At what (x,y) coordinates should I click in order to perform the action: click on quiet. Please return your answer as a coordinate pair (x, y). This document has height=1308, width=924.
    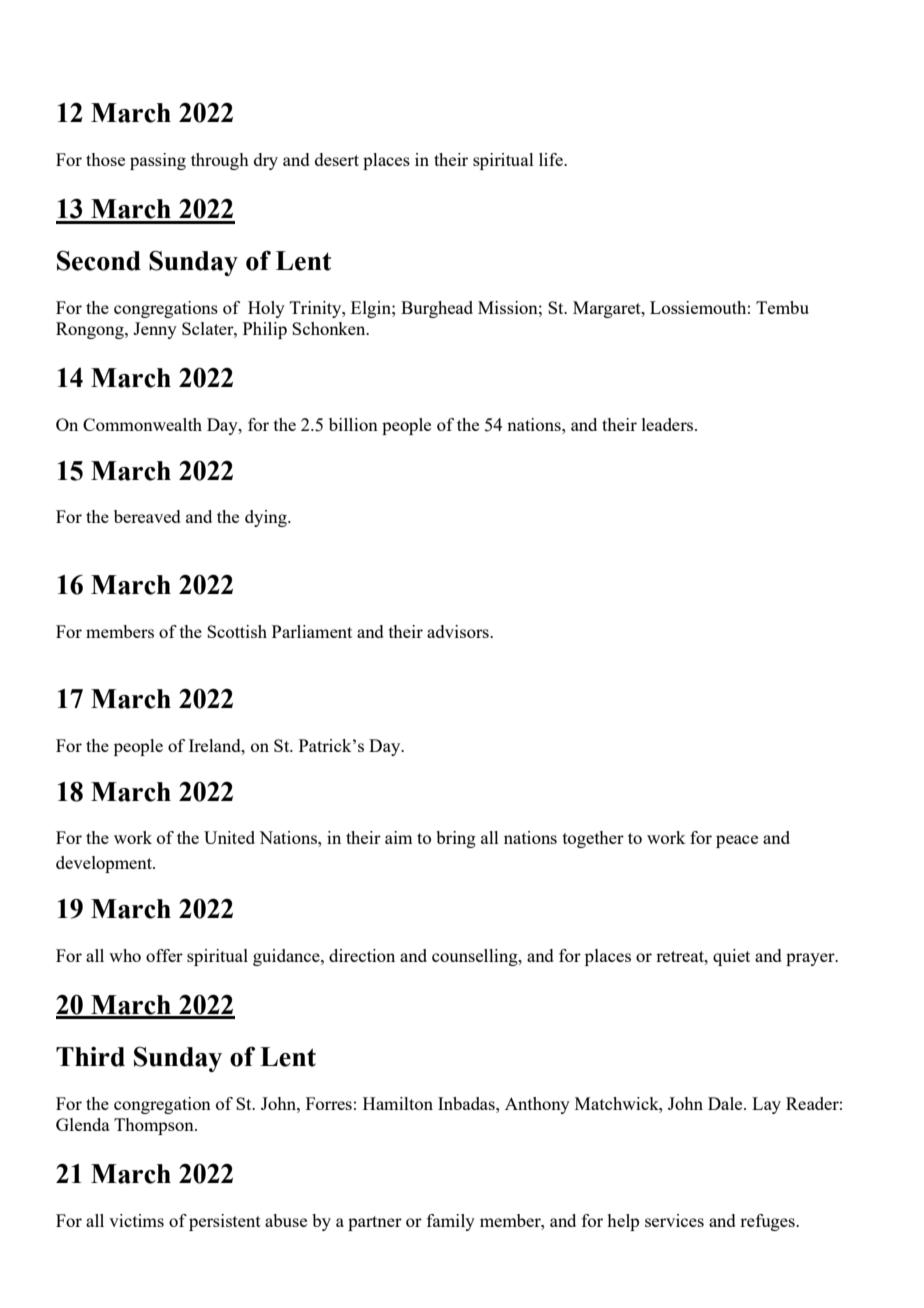
    Looking at the image, I should click on (731, 957).
